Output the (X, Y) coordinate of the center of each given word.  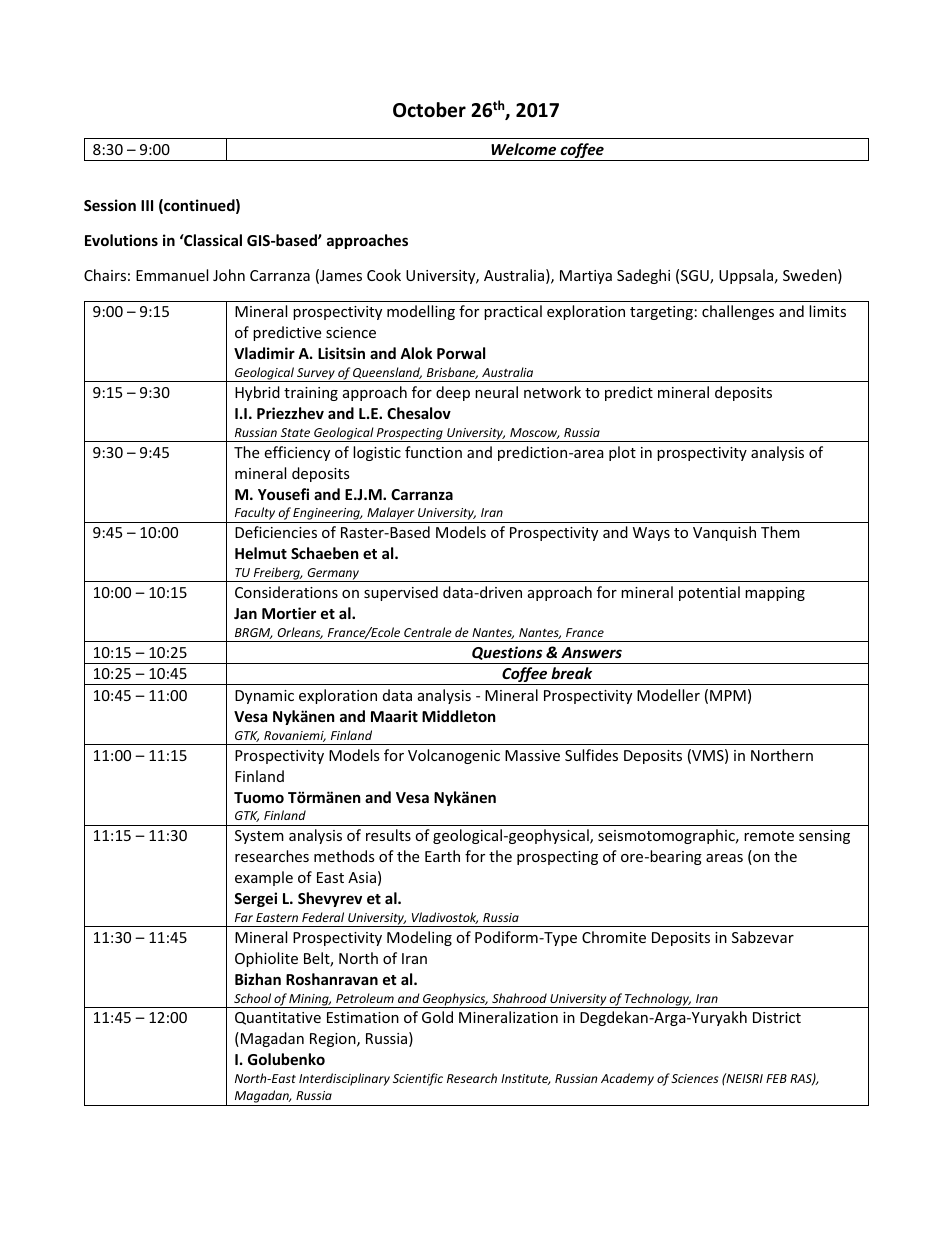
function (433, 452)
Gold (437, 1017)
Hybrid (257, 393)
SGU (696, 277)
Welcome (523, 149)
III (147, 205)
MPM (728, 695)
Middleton (459, 716)
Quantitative (278, 1018)
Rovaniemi (295, 736)
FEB (776, 1078)
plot (622, 453)
